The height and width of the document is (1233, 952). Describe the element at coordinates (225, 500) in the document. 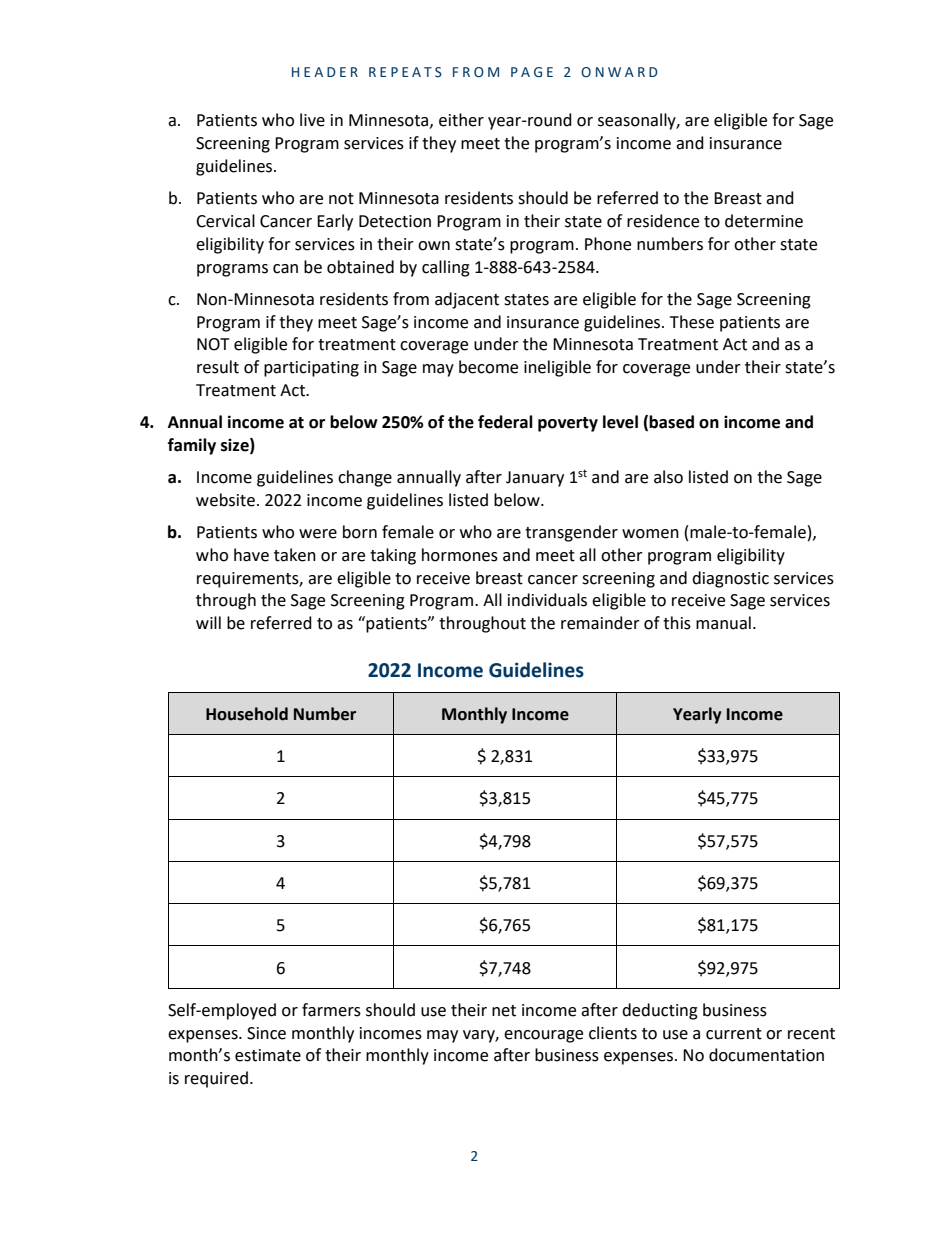

I see `website` at that location.
